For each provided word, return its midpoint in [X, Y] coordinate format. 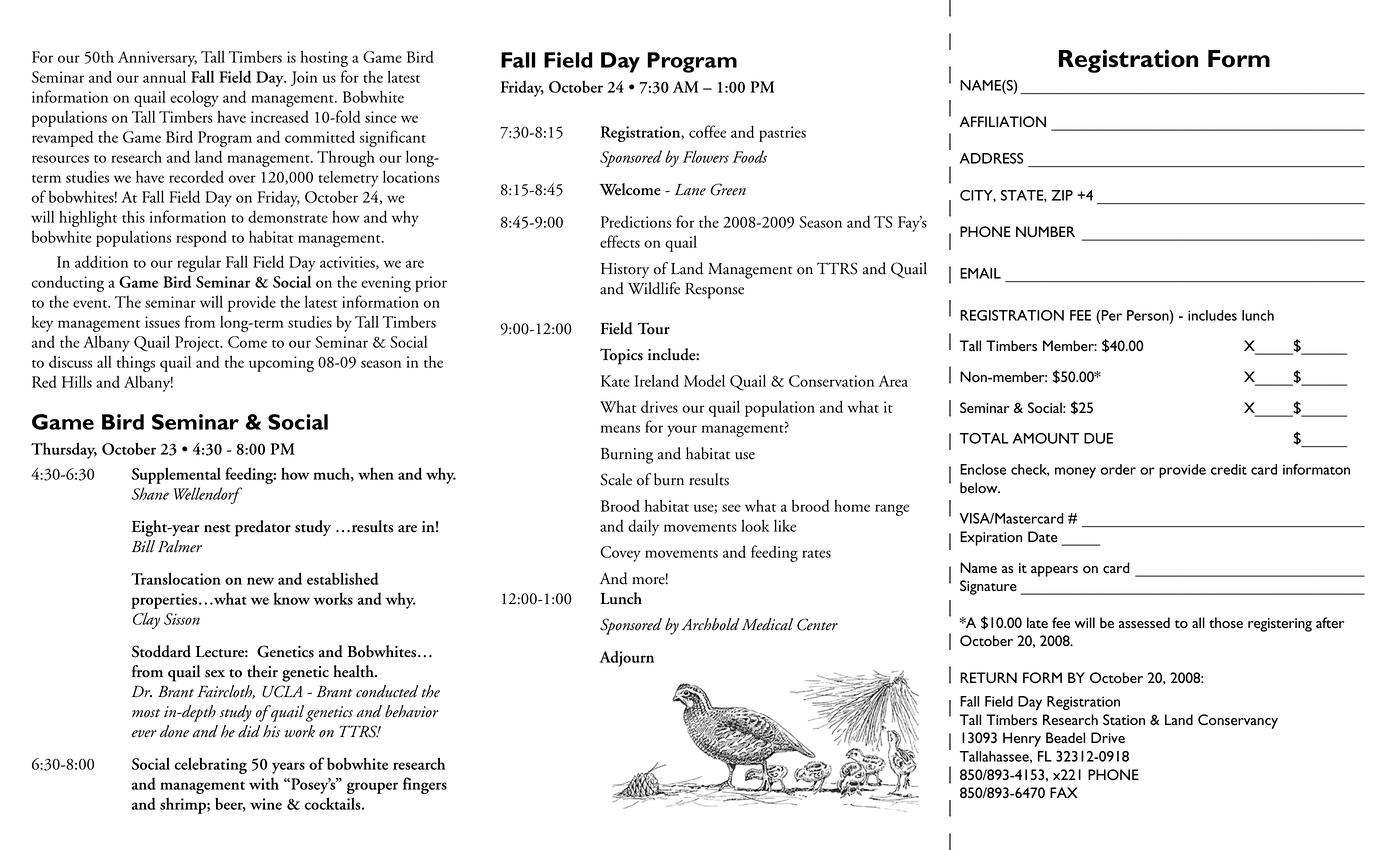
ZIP [1062, 195]
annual [164, 76]
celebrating [210, 765]
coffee [707, 131]
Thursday [64, 450]
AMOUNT [1046, 438]
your [682, 431]
